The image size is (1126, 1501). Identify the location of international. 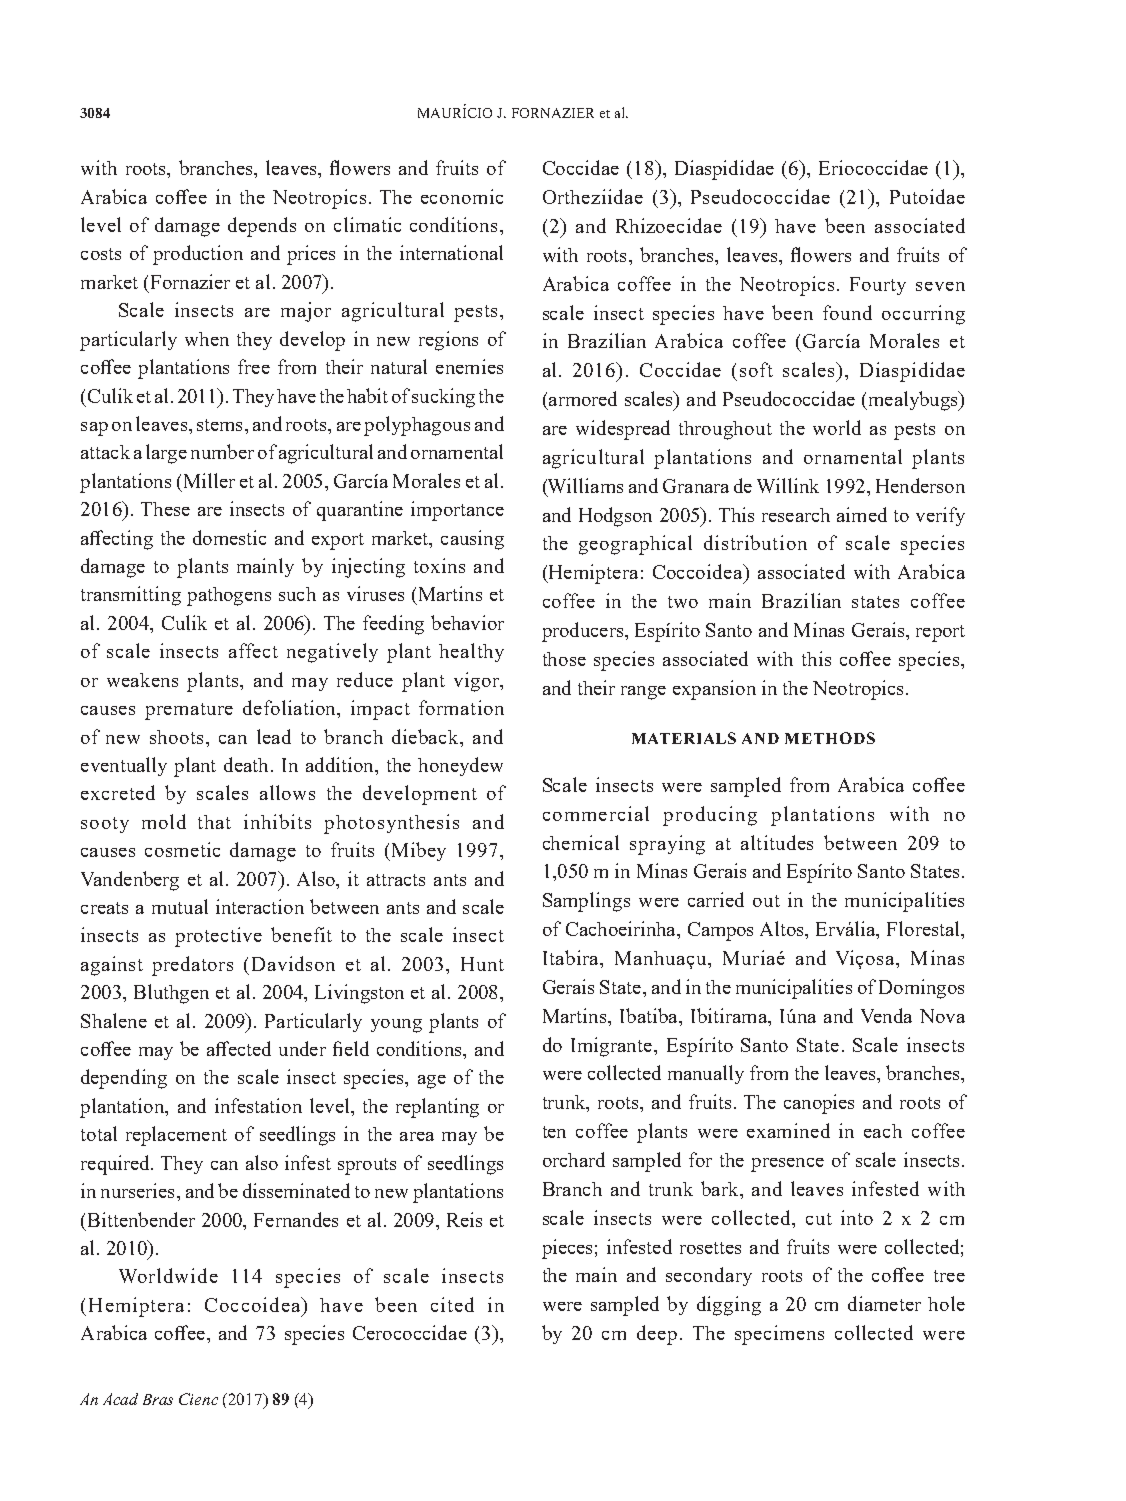
(451, 252).
